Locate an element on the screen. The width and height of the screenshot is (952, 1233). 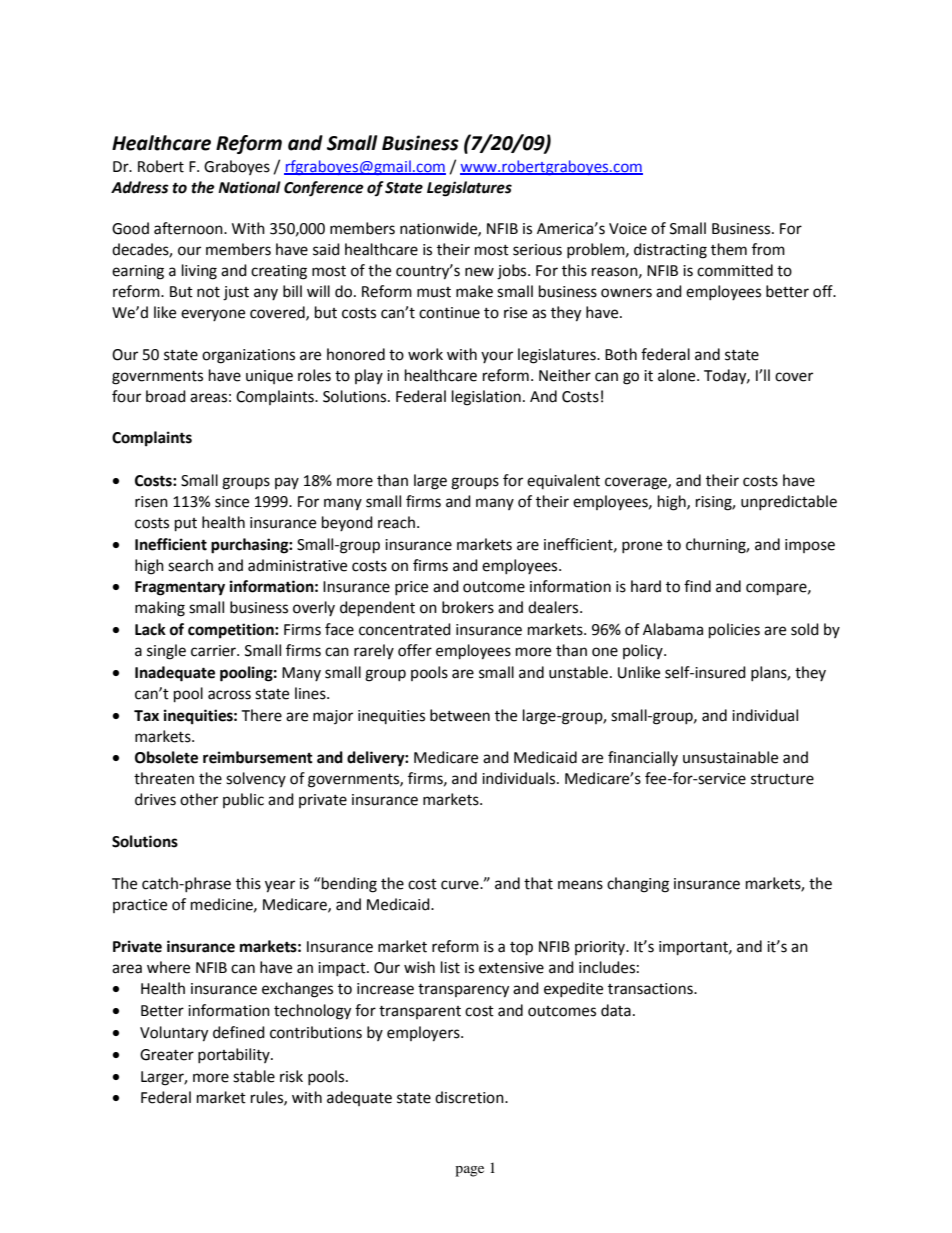
that is located at coordinates (538, 883).
